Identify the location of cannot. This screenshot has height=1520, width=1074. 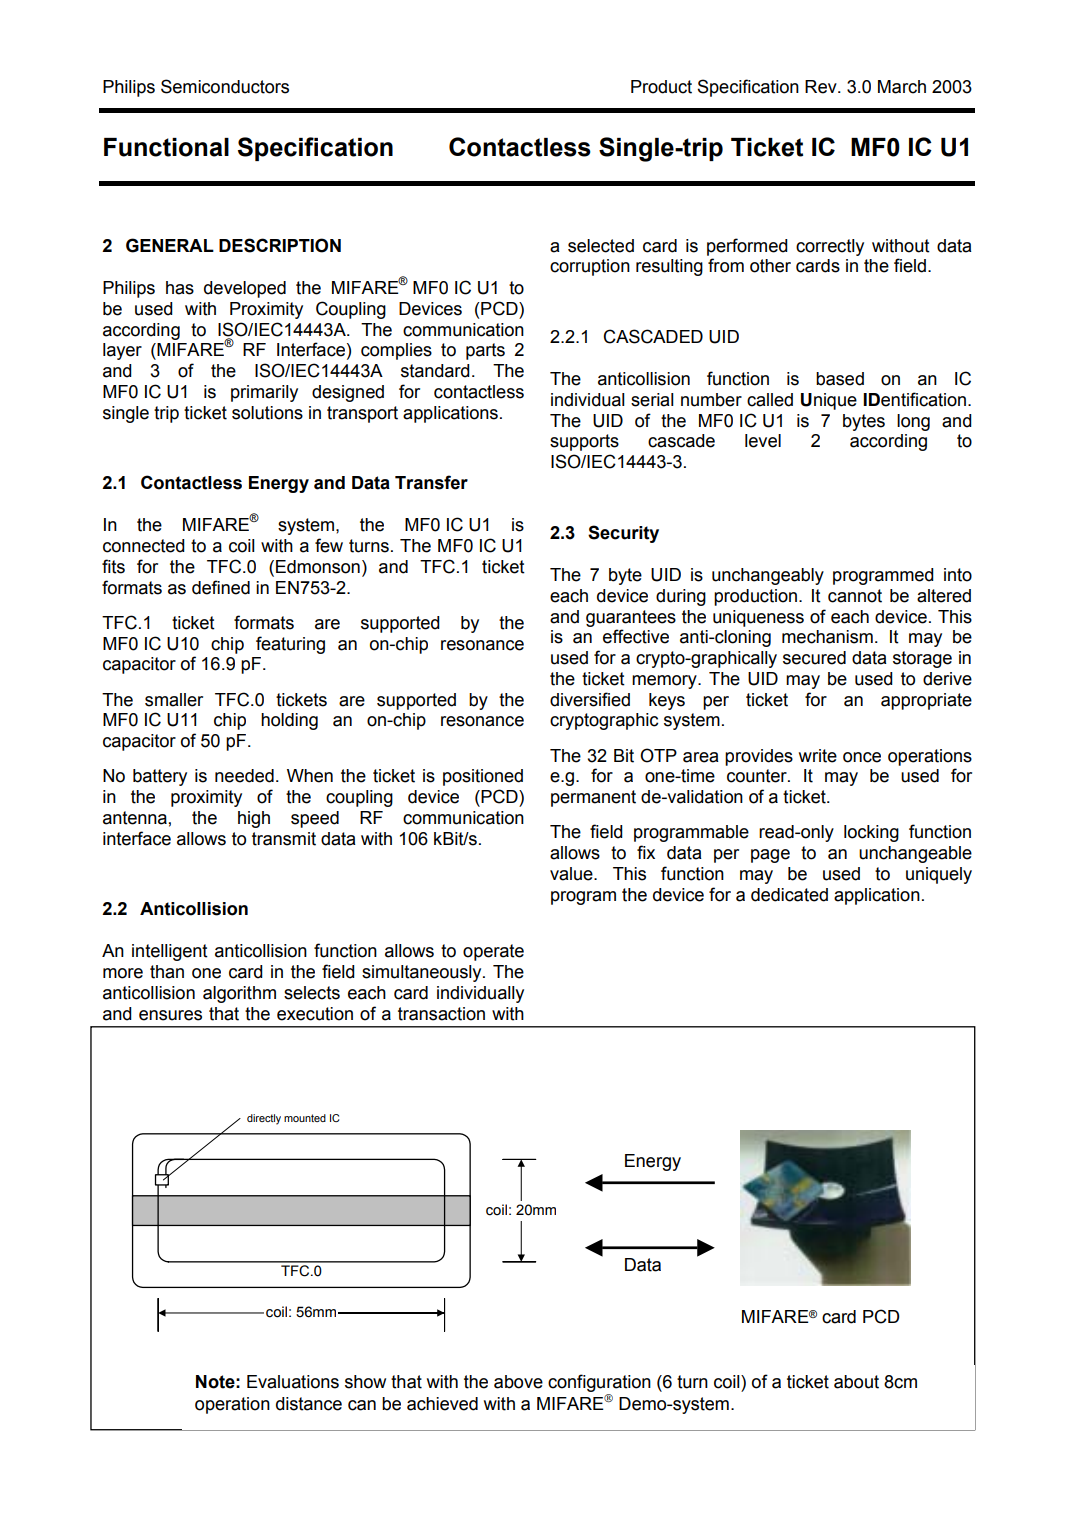
(855, 596).
